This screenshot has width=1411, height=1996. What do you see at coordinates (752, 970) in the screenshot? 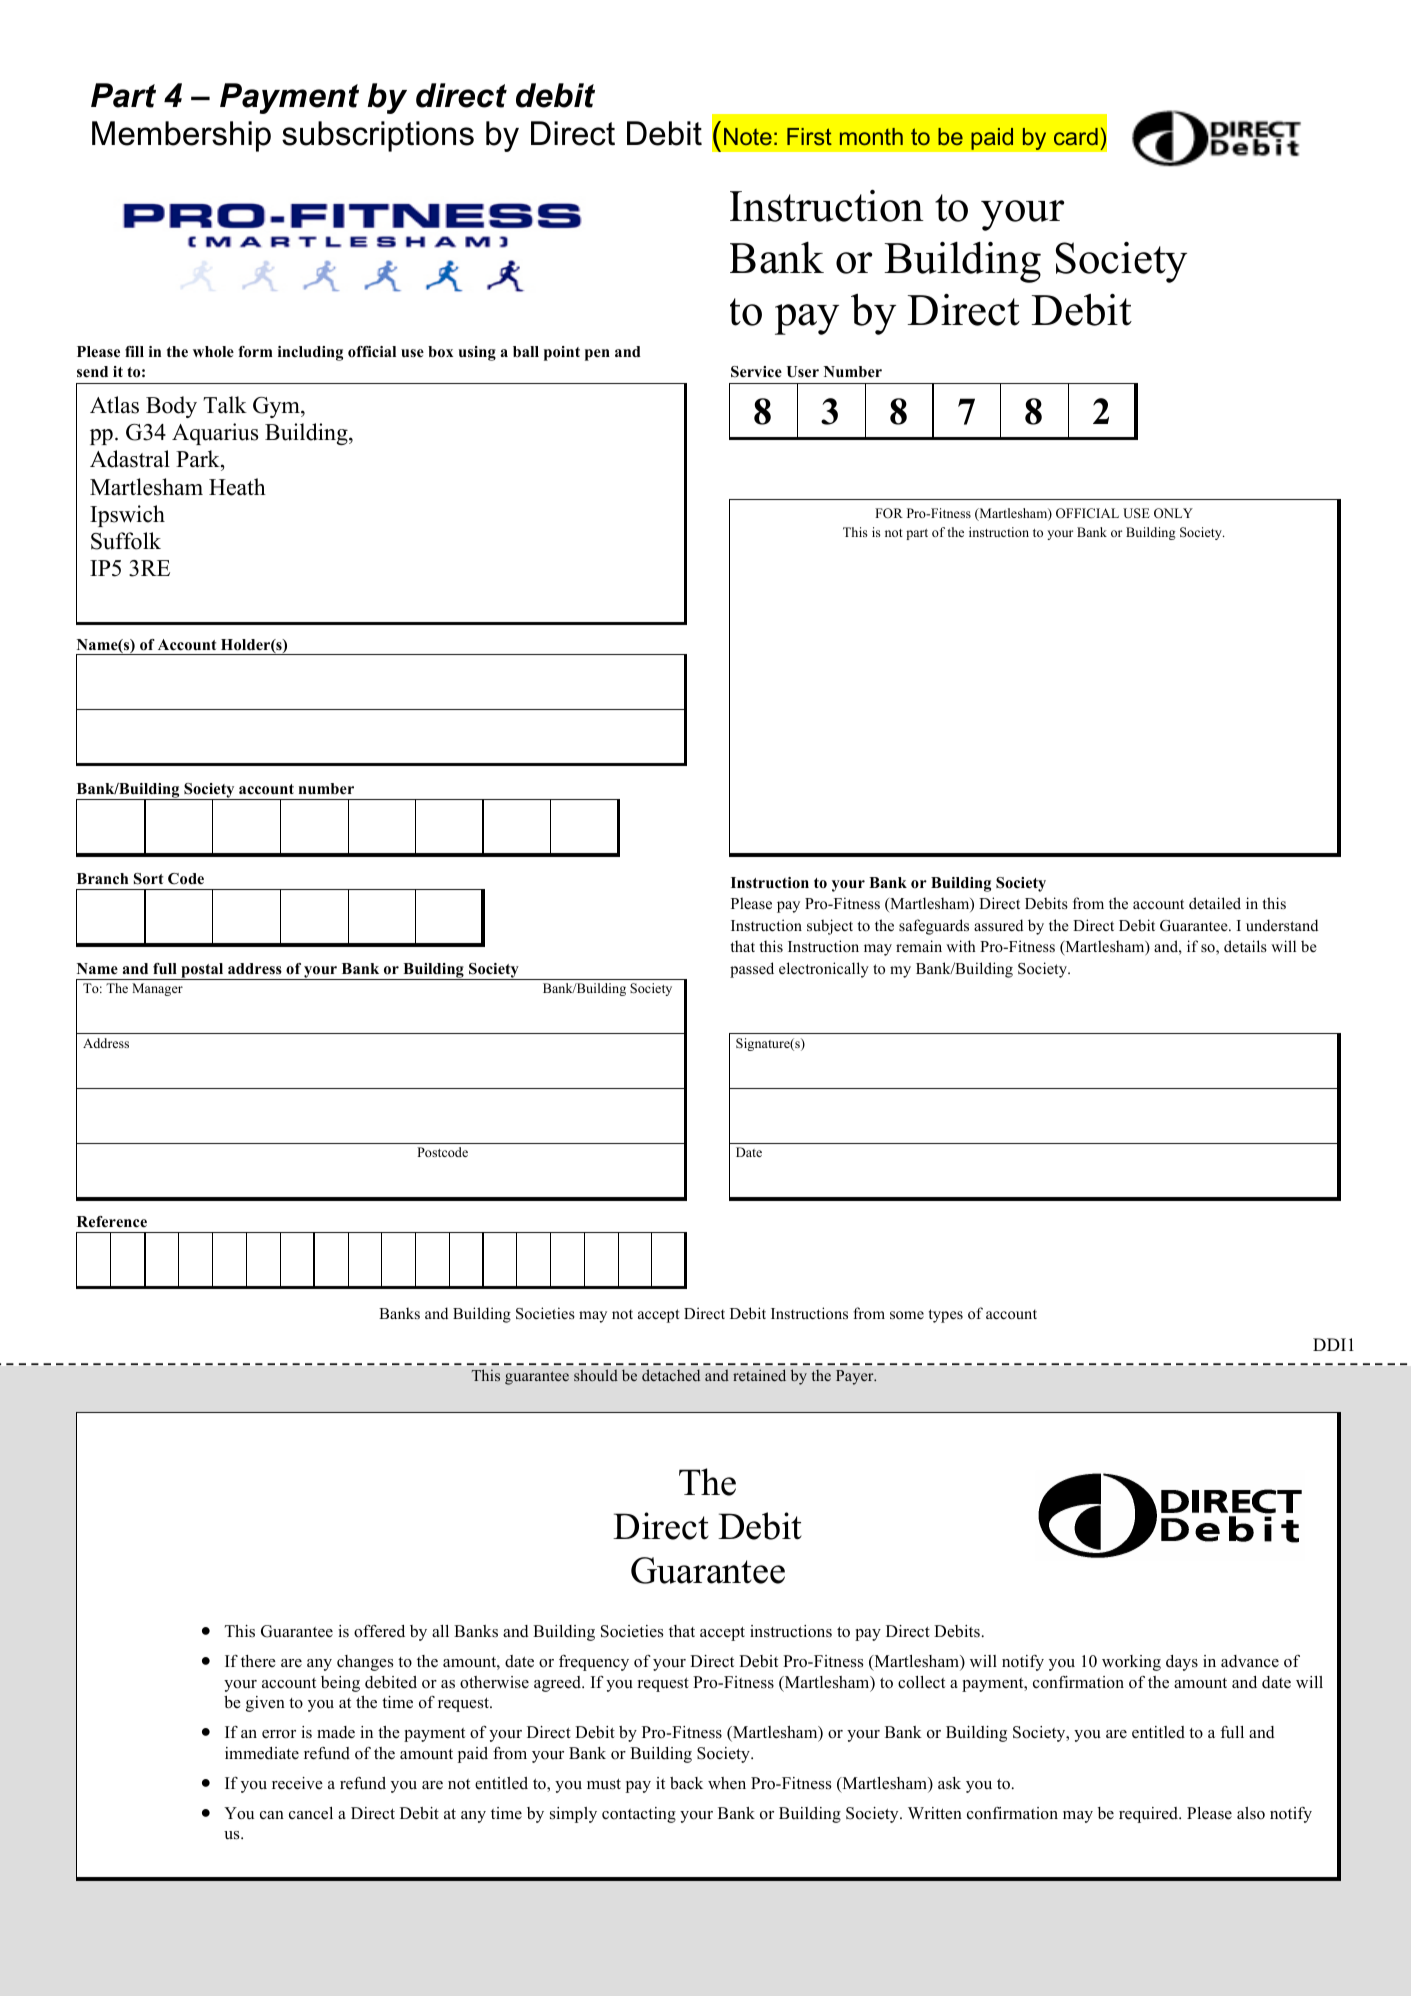
I see `passed` at bounding box center [752, 970].
